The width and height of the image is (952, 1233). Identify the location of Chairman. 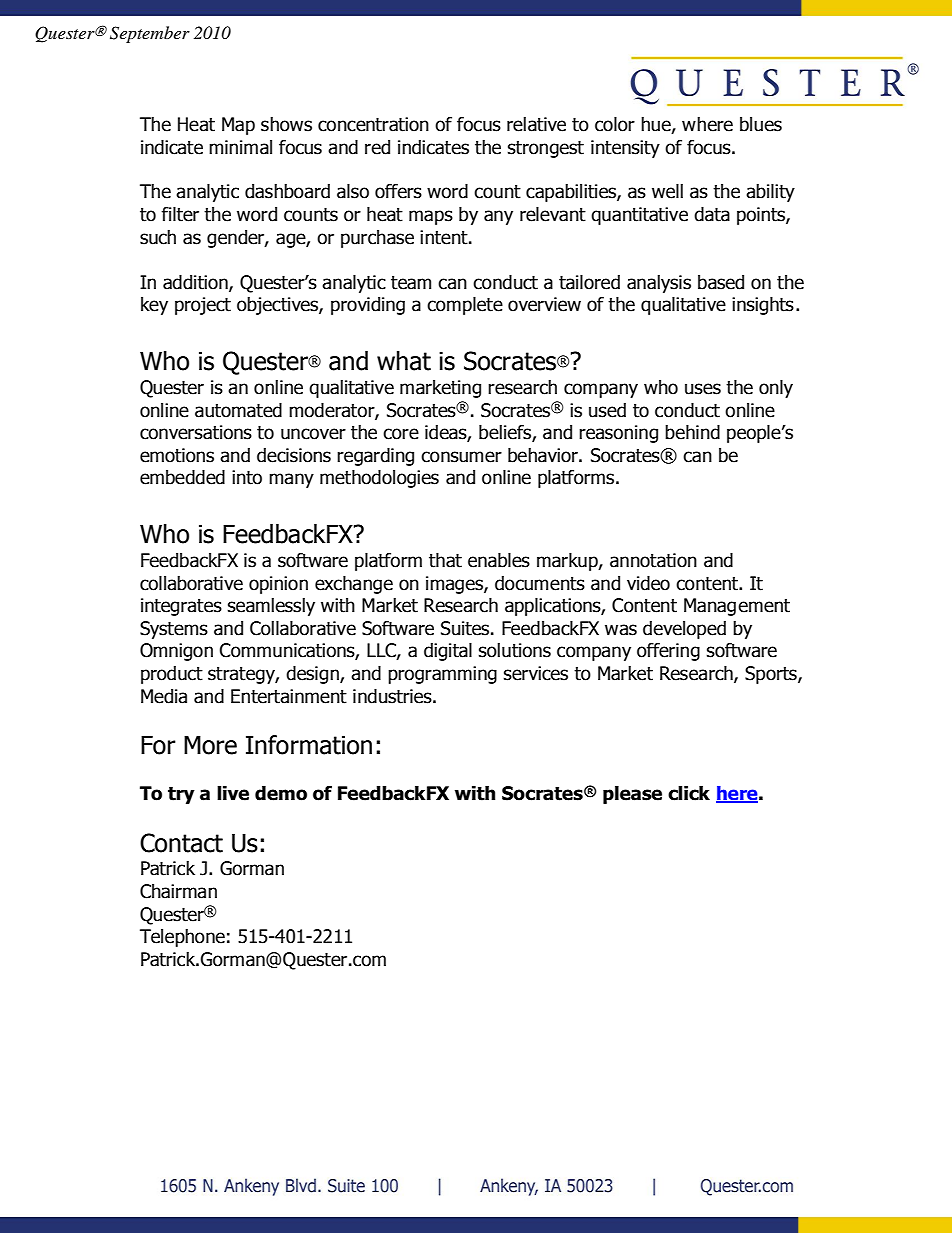
(178, 891).
